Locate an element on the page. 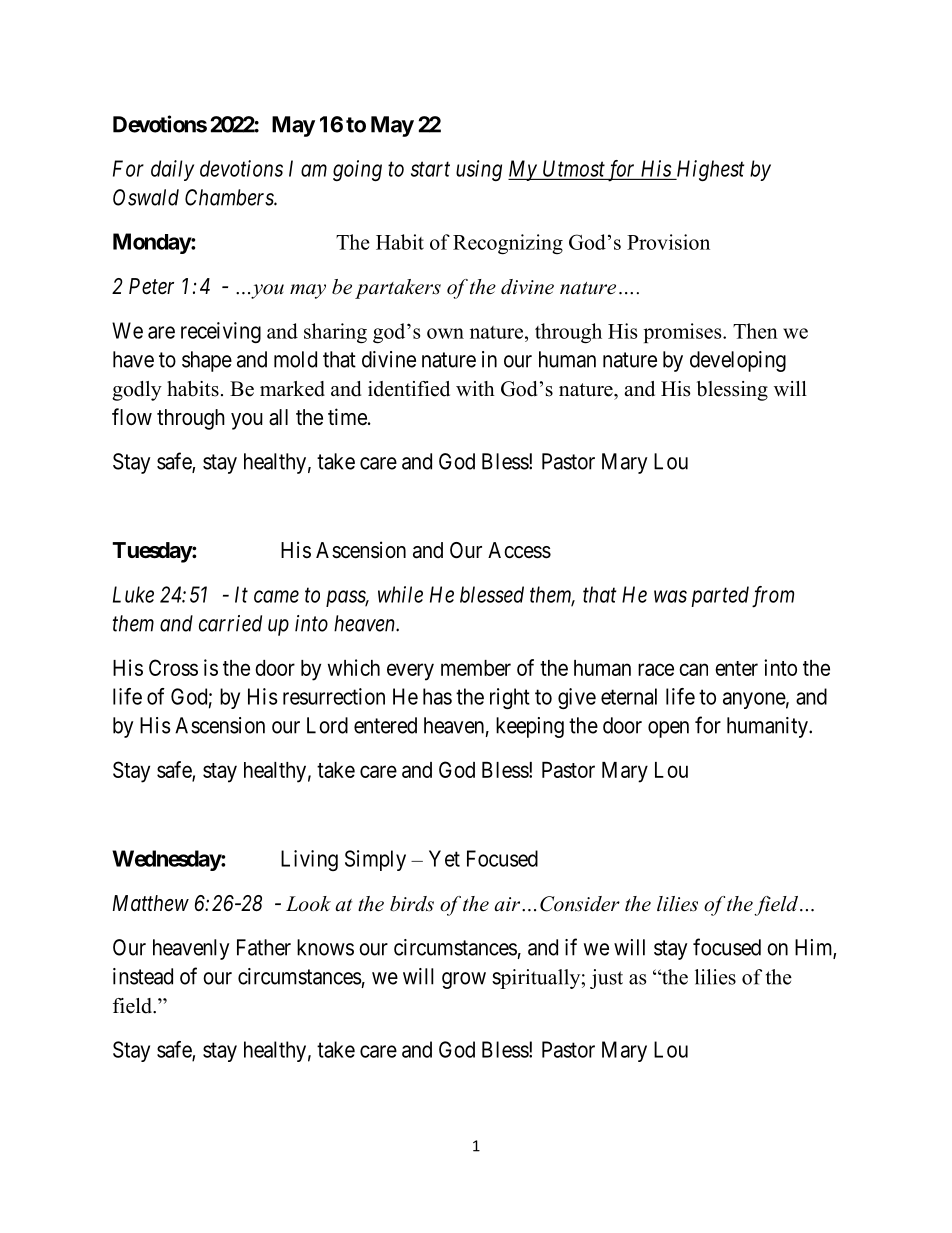 Image resolution: width=952 pixels, height=1233 pixels. start is located at coordinates (430, 169).
